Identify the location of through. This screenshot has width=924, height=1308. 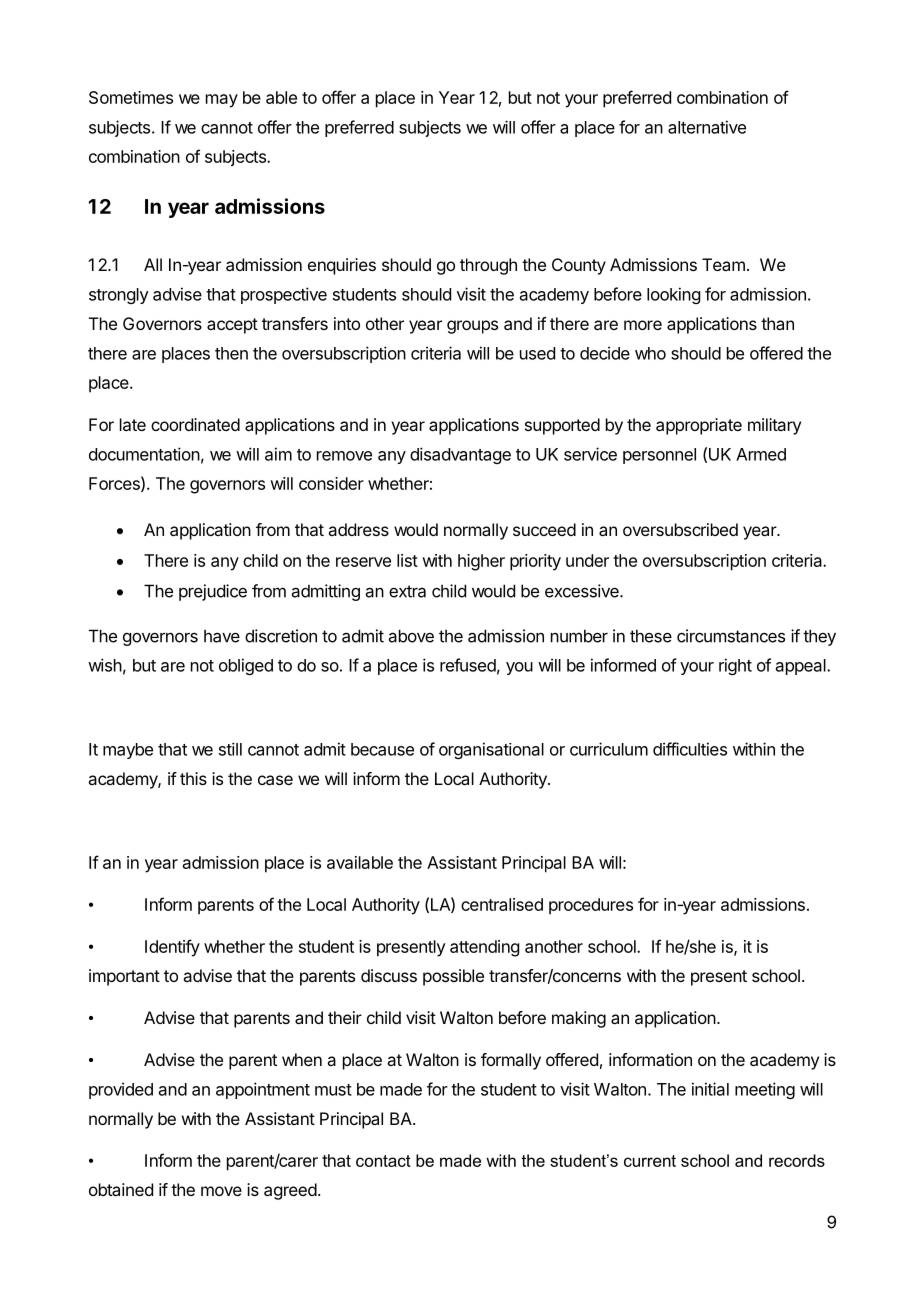
(488, 266).
